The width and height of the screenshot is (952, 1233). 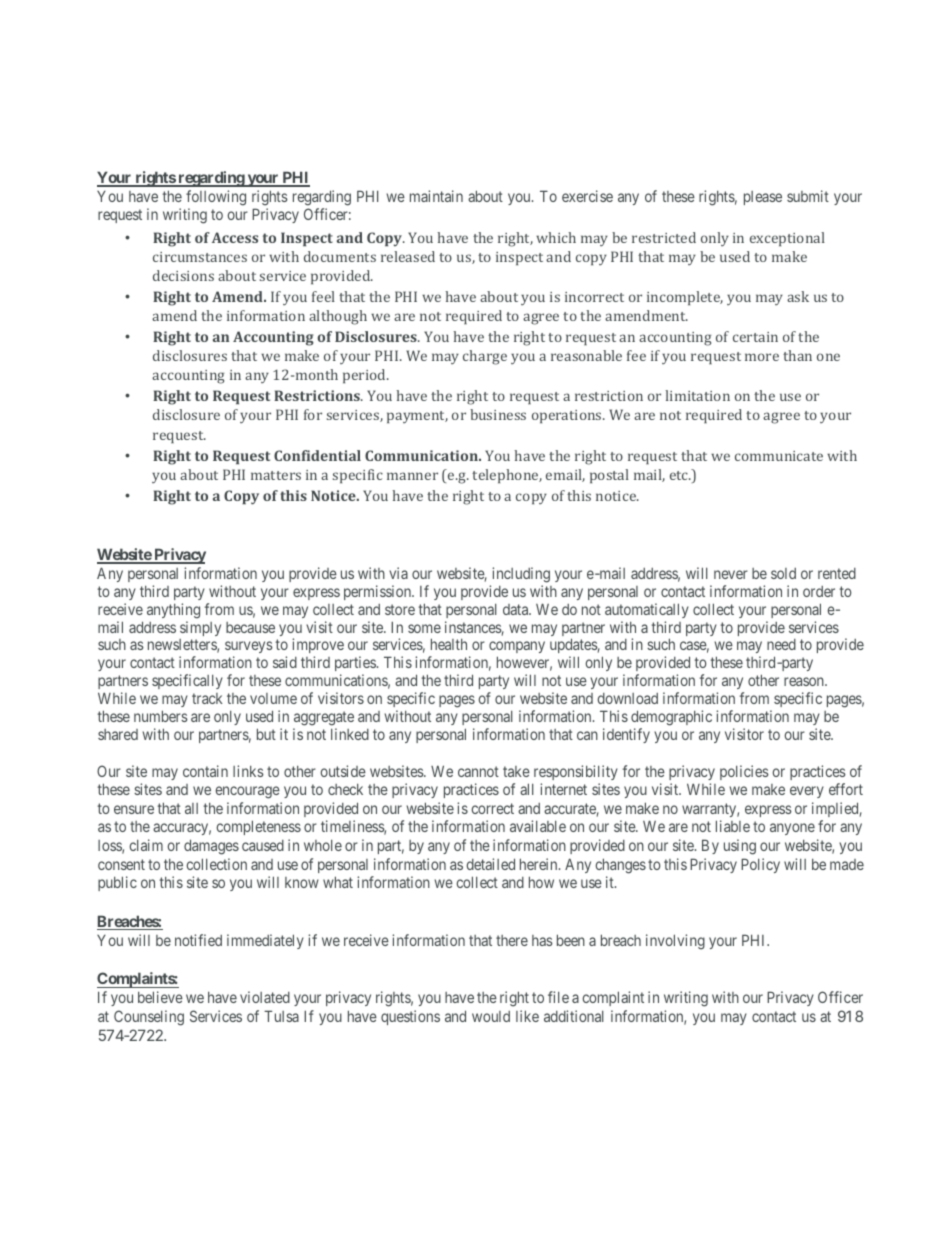 I want to click on cannot, so click(x=478, y=771).
